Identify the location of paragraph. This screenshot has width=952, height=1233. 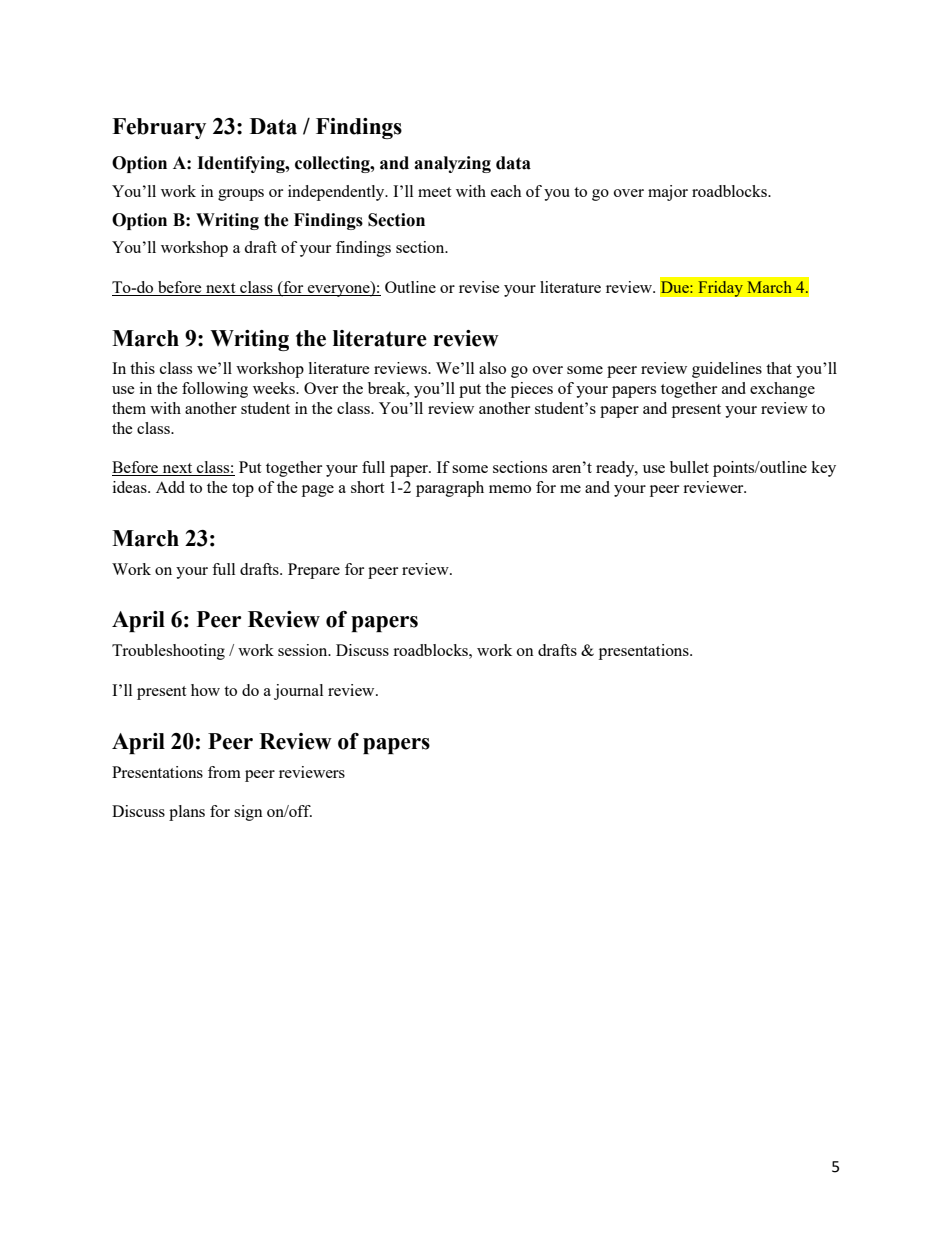
(450, 489).
